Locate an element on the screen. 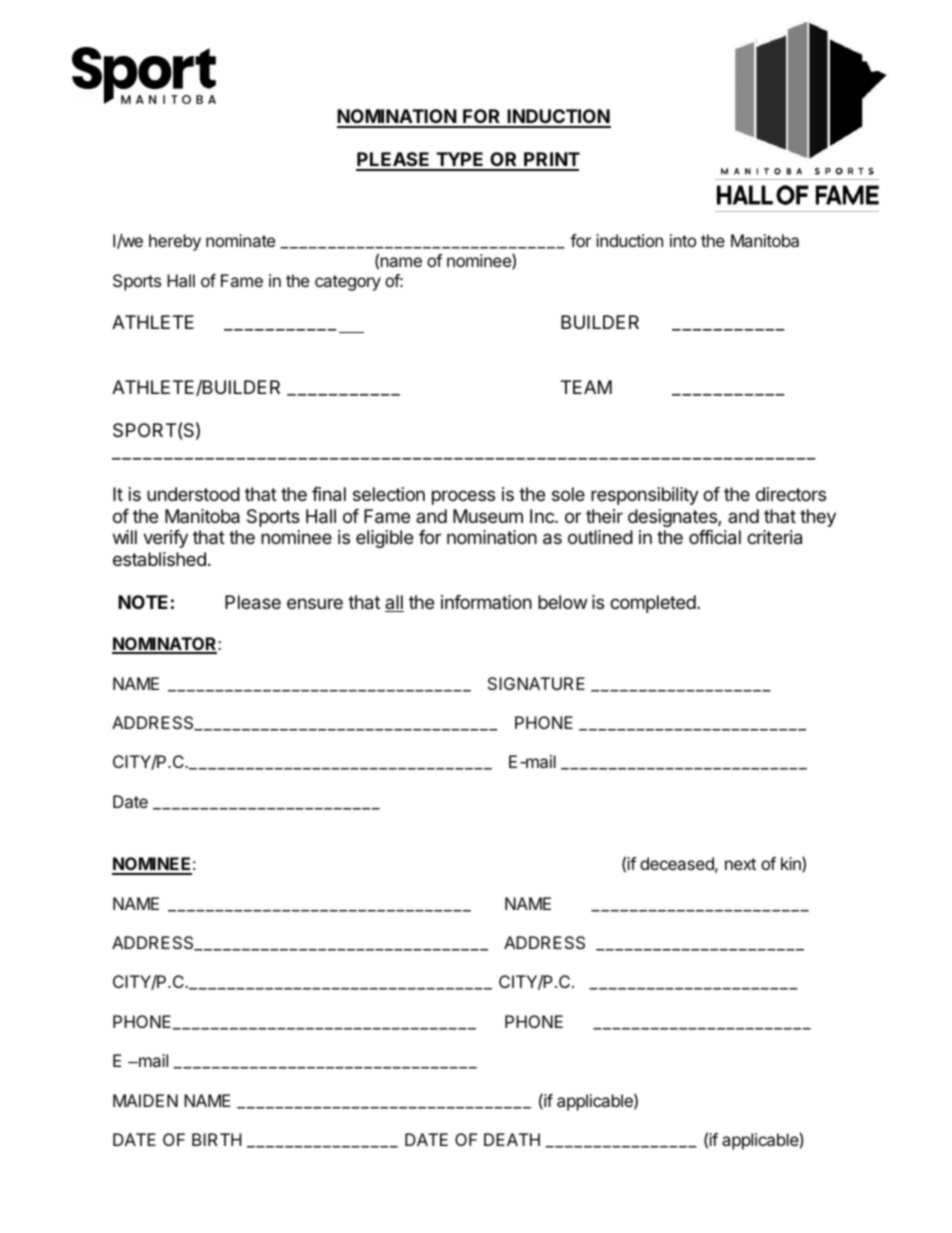 The height and width of the screenshot is (1233, 952). BIRTH is located at coordinates (217, 1139).
